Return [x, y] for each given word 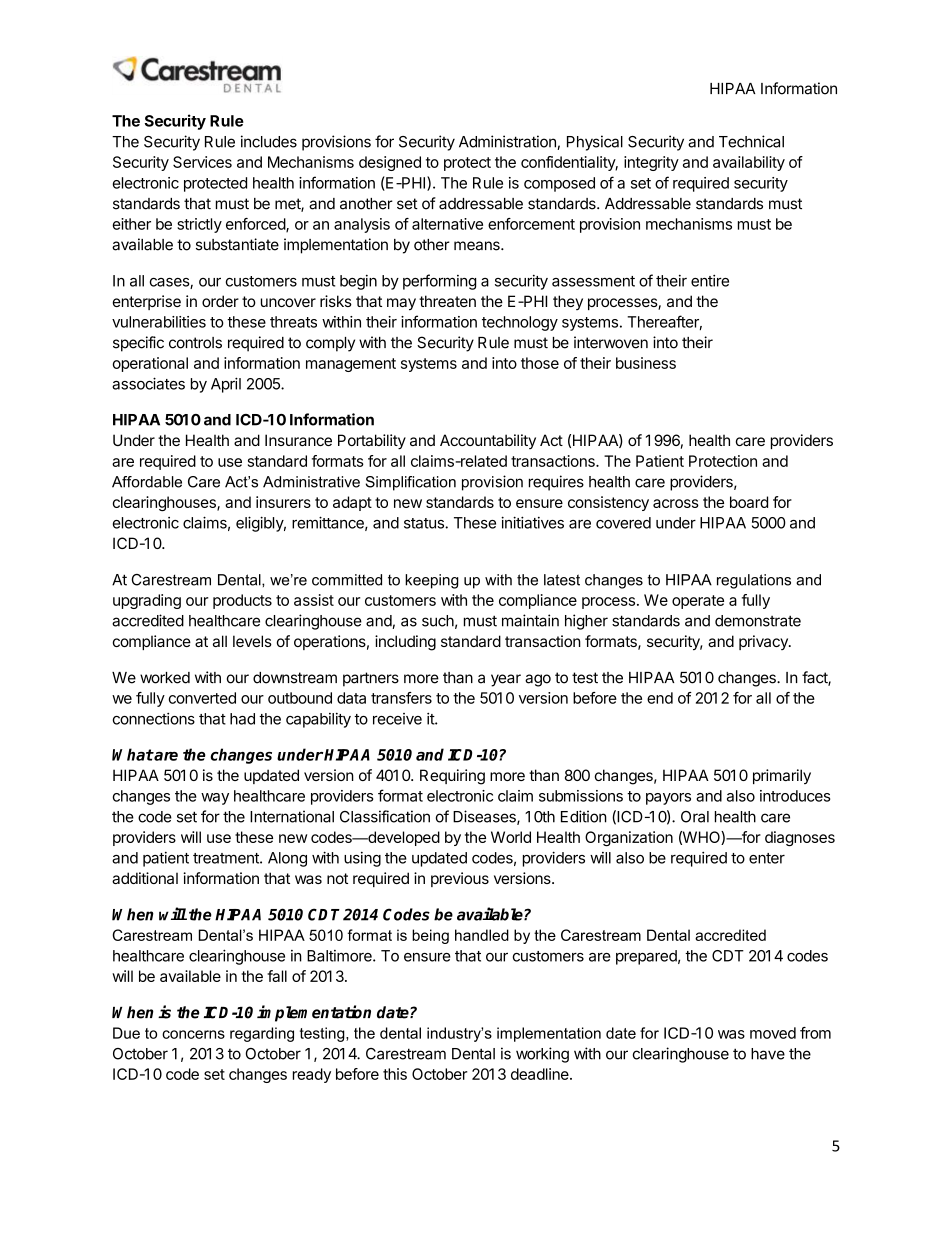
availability [749, 163]
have [768, 1054]
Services [202, 162]
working [542, 1055]
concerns [193, 1034]
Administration [508, 142]
